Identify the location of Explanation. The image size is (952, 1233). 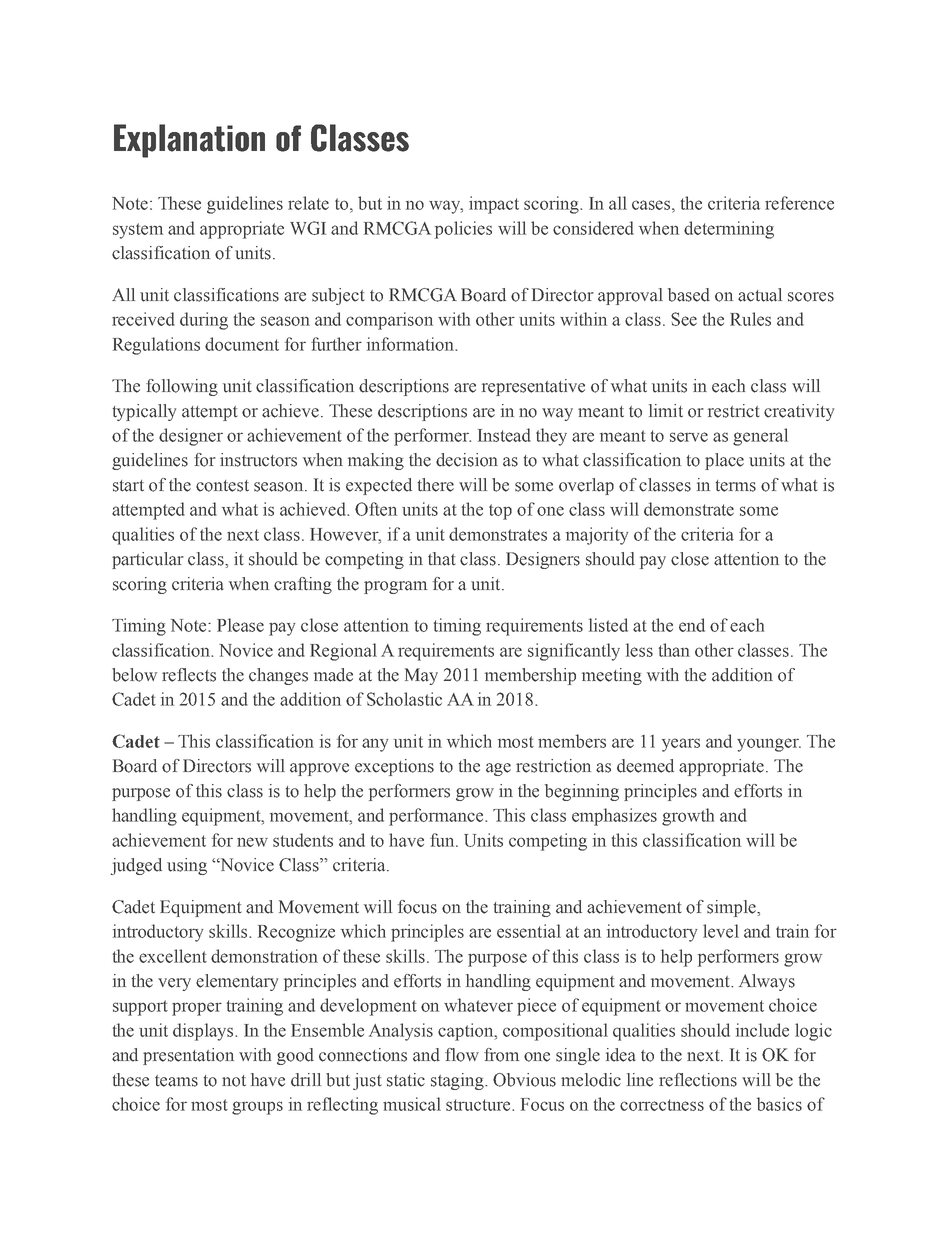
(189, 141).
